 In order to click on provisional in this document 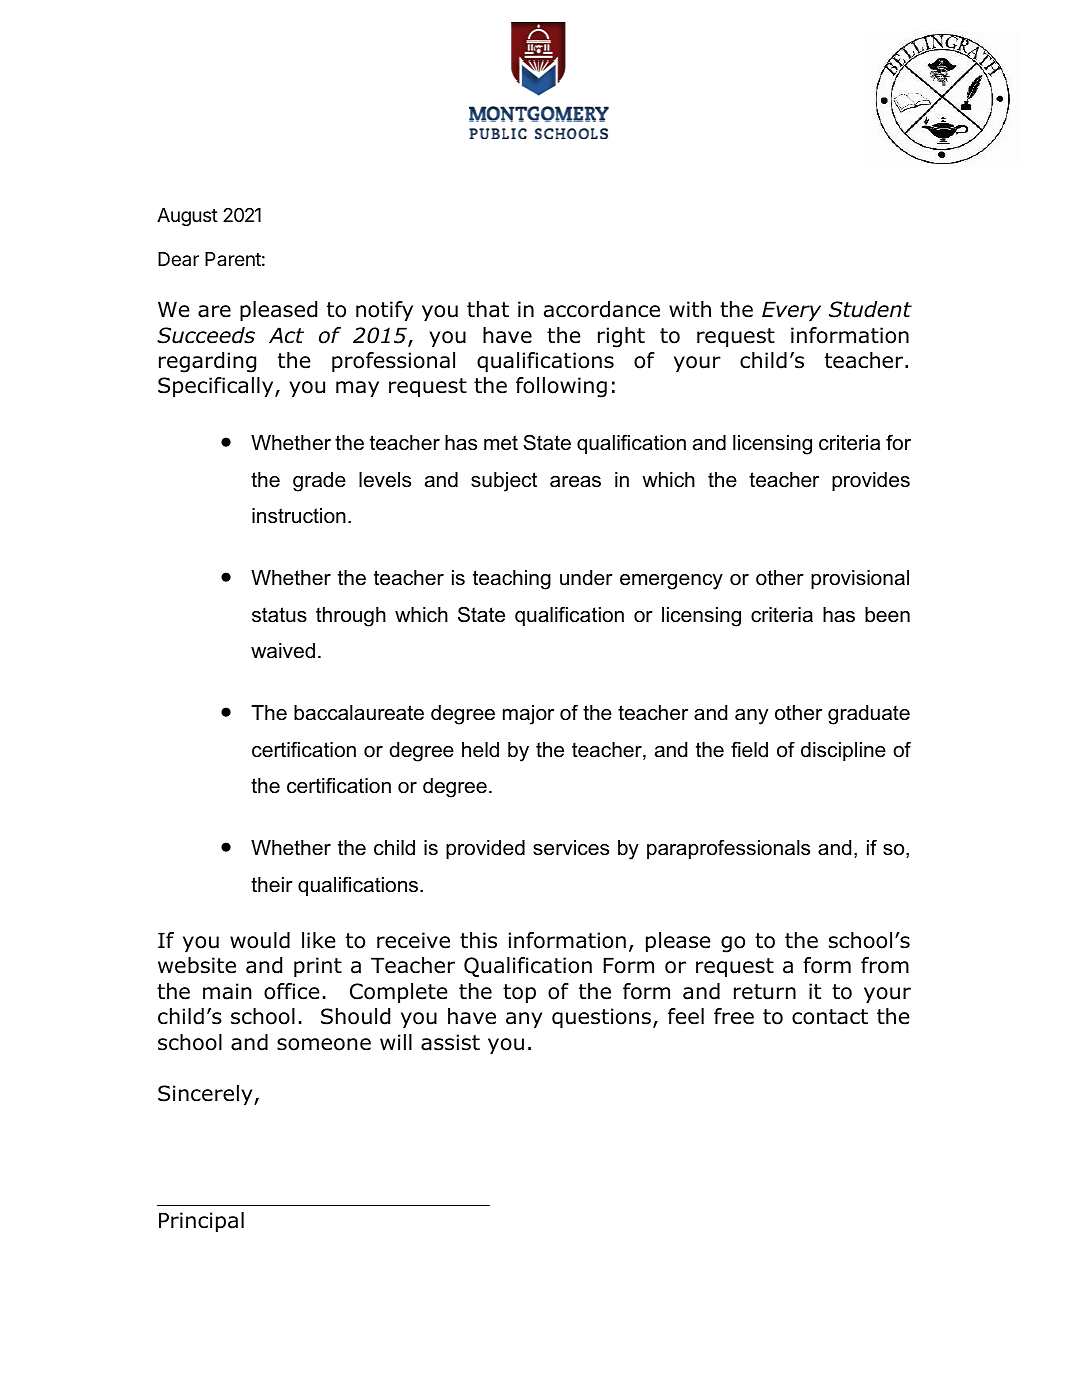, I will do `click(860, 579)`.
